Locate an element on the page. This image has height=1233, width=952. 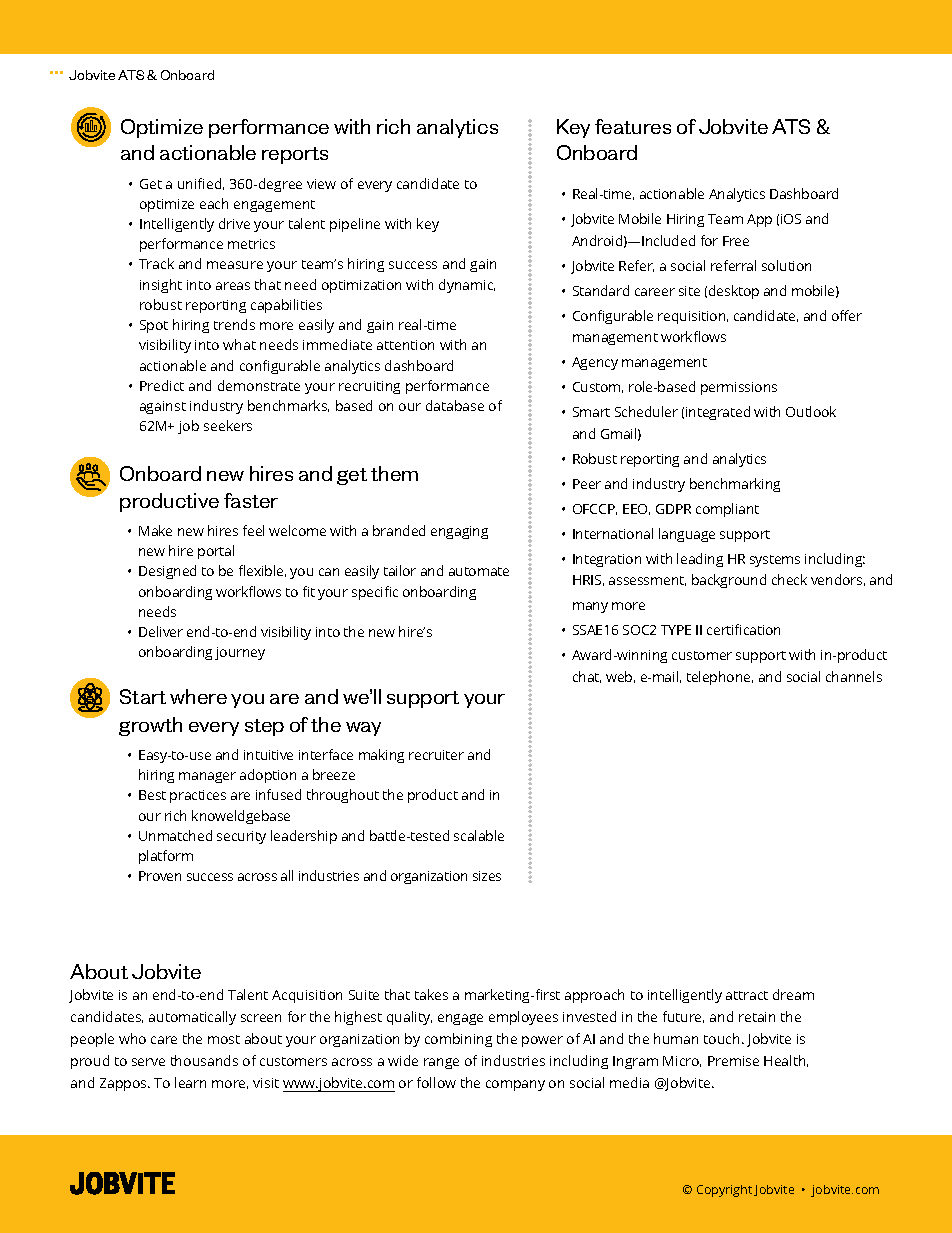
Copyright is located at coordinates (724, 1191).
